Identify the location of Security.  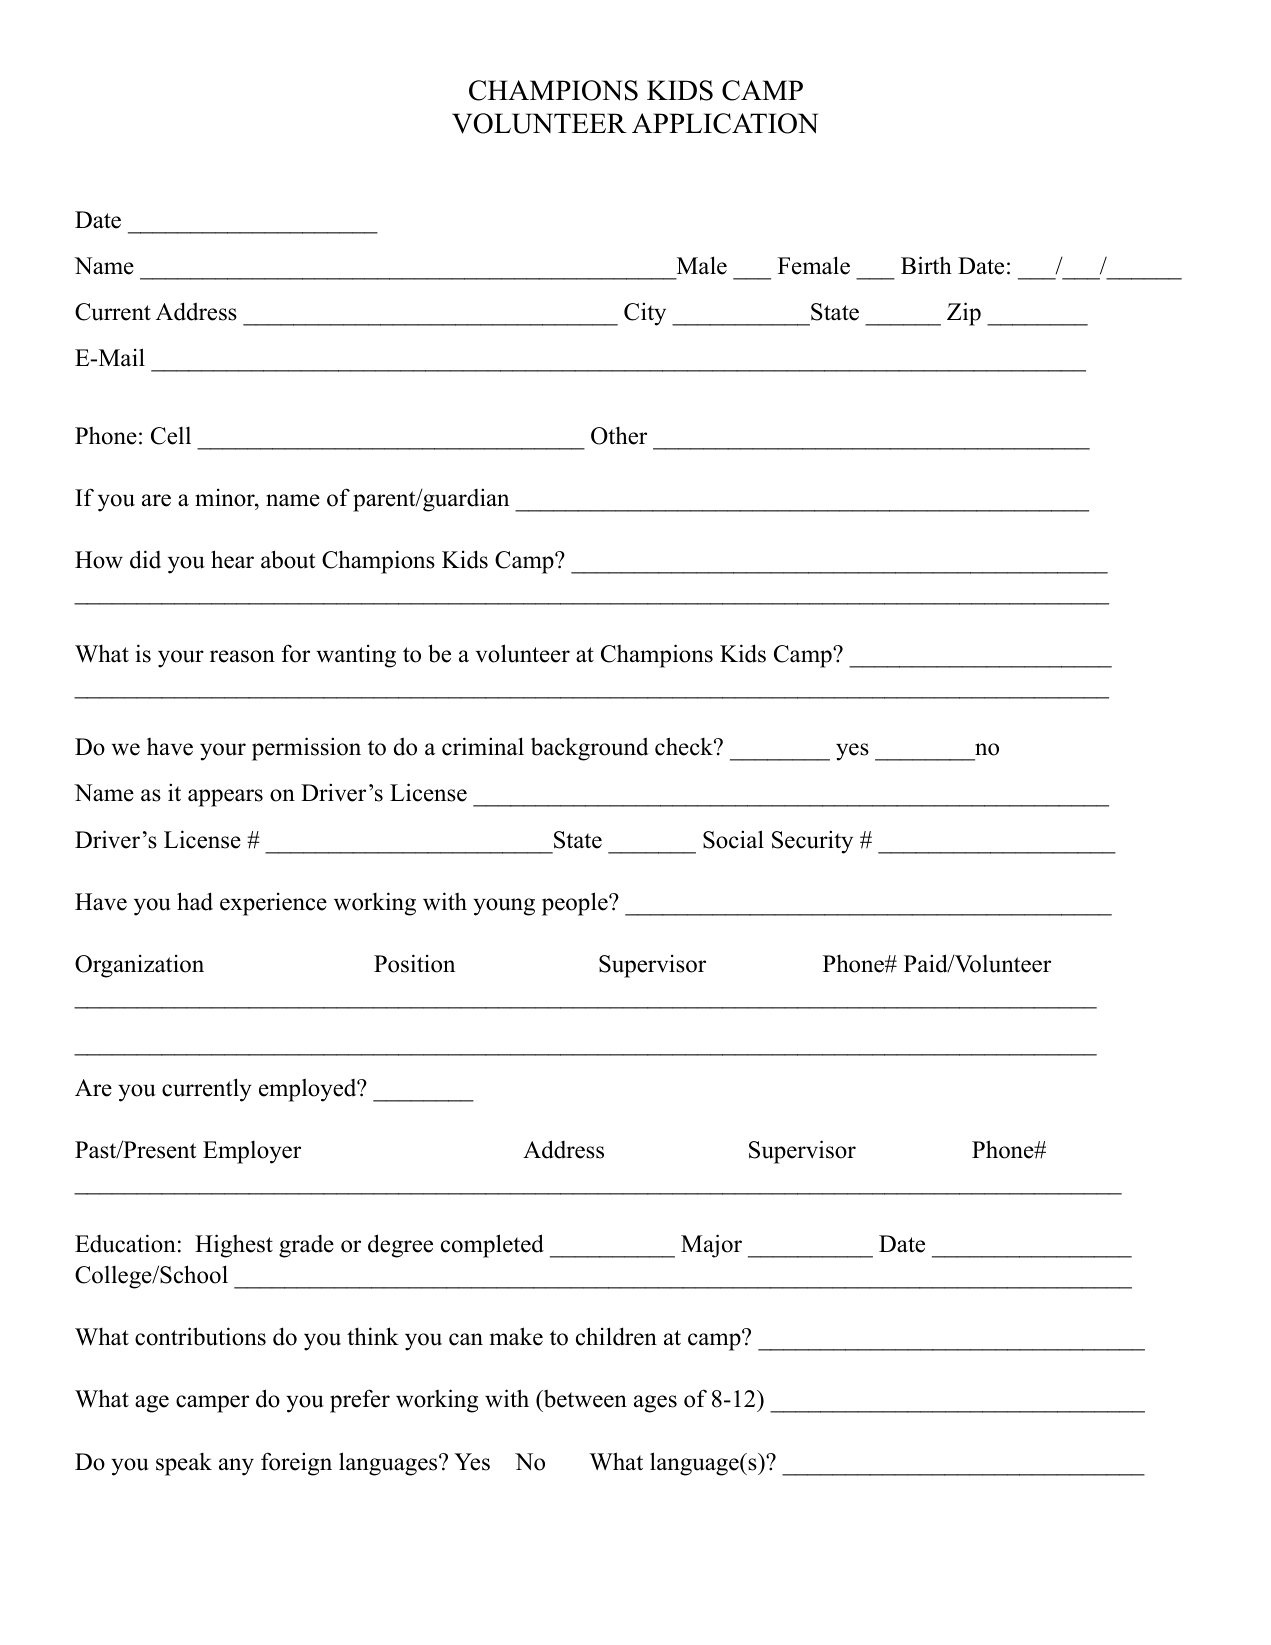
(812, 842).
